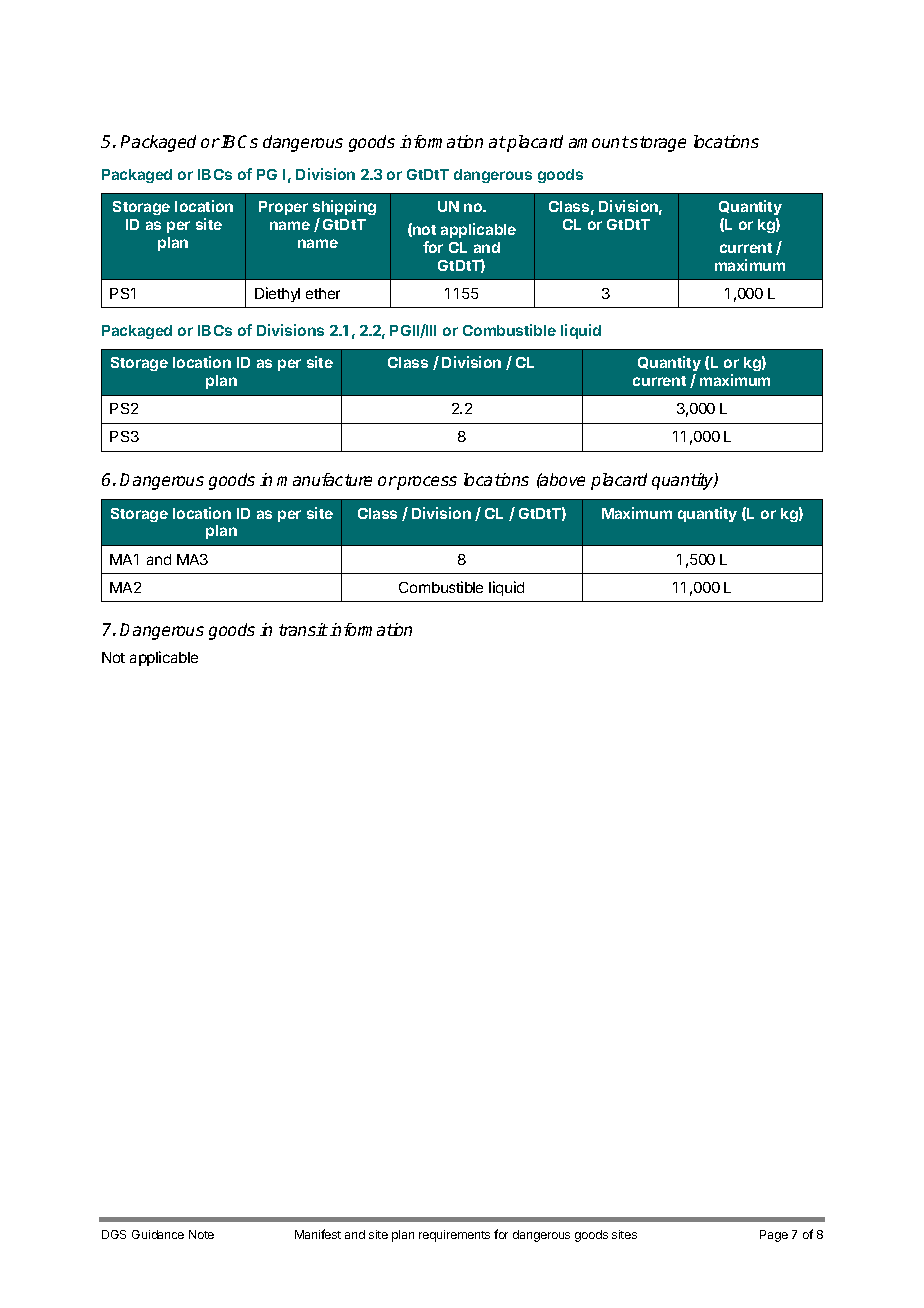 This screenshot has width=924, height=1308. What do you see at coordinates (158, 1234) in the screenshot?
I see `Guidance` at bounding box center [158, 1234].
